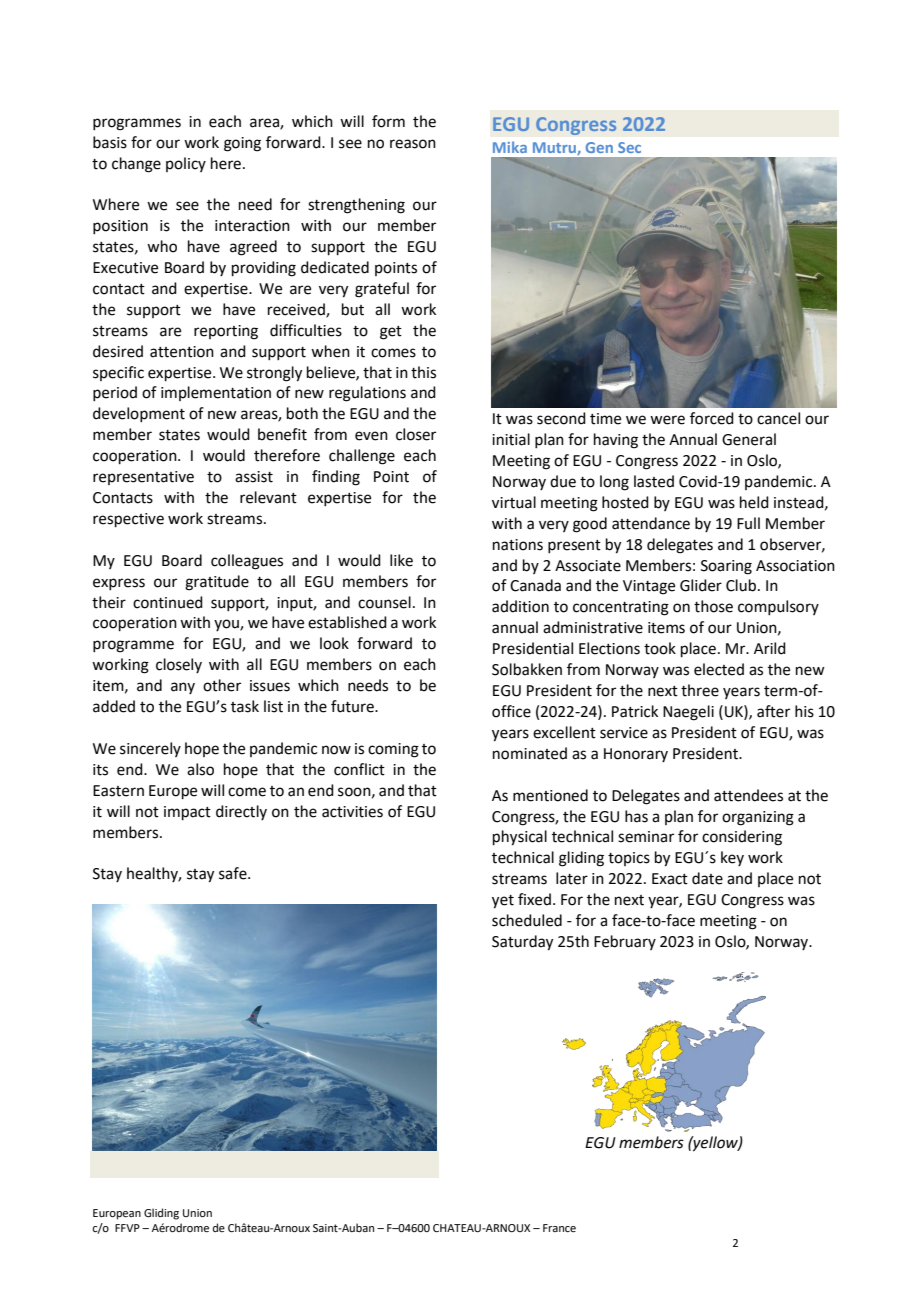 The image size is (924, 1308). Describe the element at coordinates (413, 144) in the page. I see `reason` at that location.
